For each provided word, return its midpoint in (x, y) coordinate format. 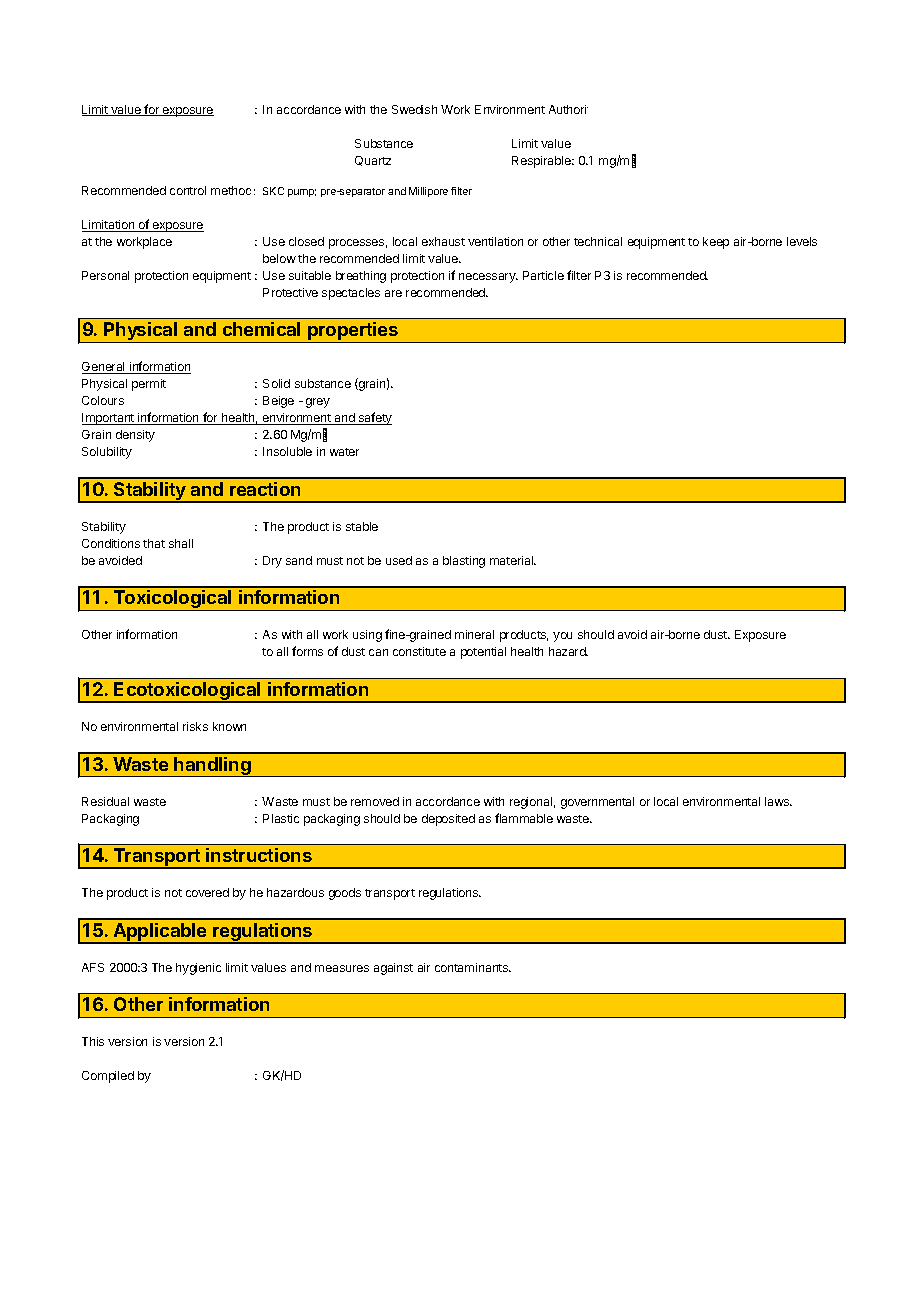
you (562, 637)
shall (181, 543)
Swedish (414, 109)
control (188, 190)
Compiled (108, 1077)
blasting (464, 562)
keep (716, 243)
